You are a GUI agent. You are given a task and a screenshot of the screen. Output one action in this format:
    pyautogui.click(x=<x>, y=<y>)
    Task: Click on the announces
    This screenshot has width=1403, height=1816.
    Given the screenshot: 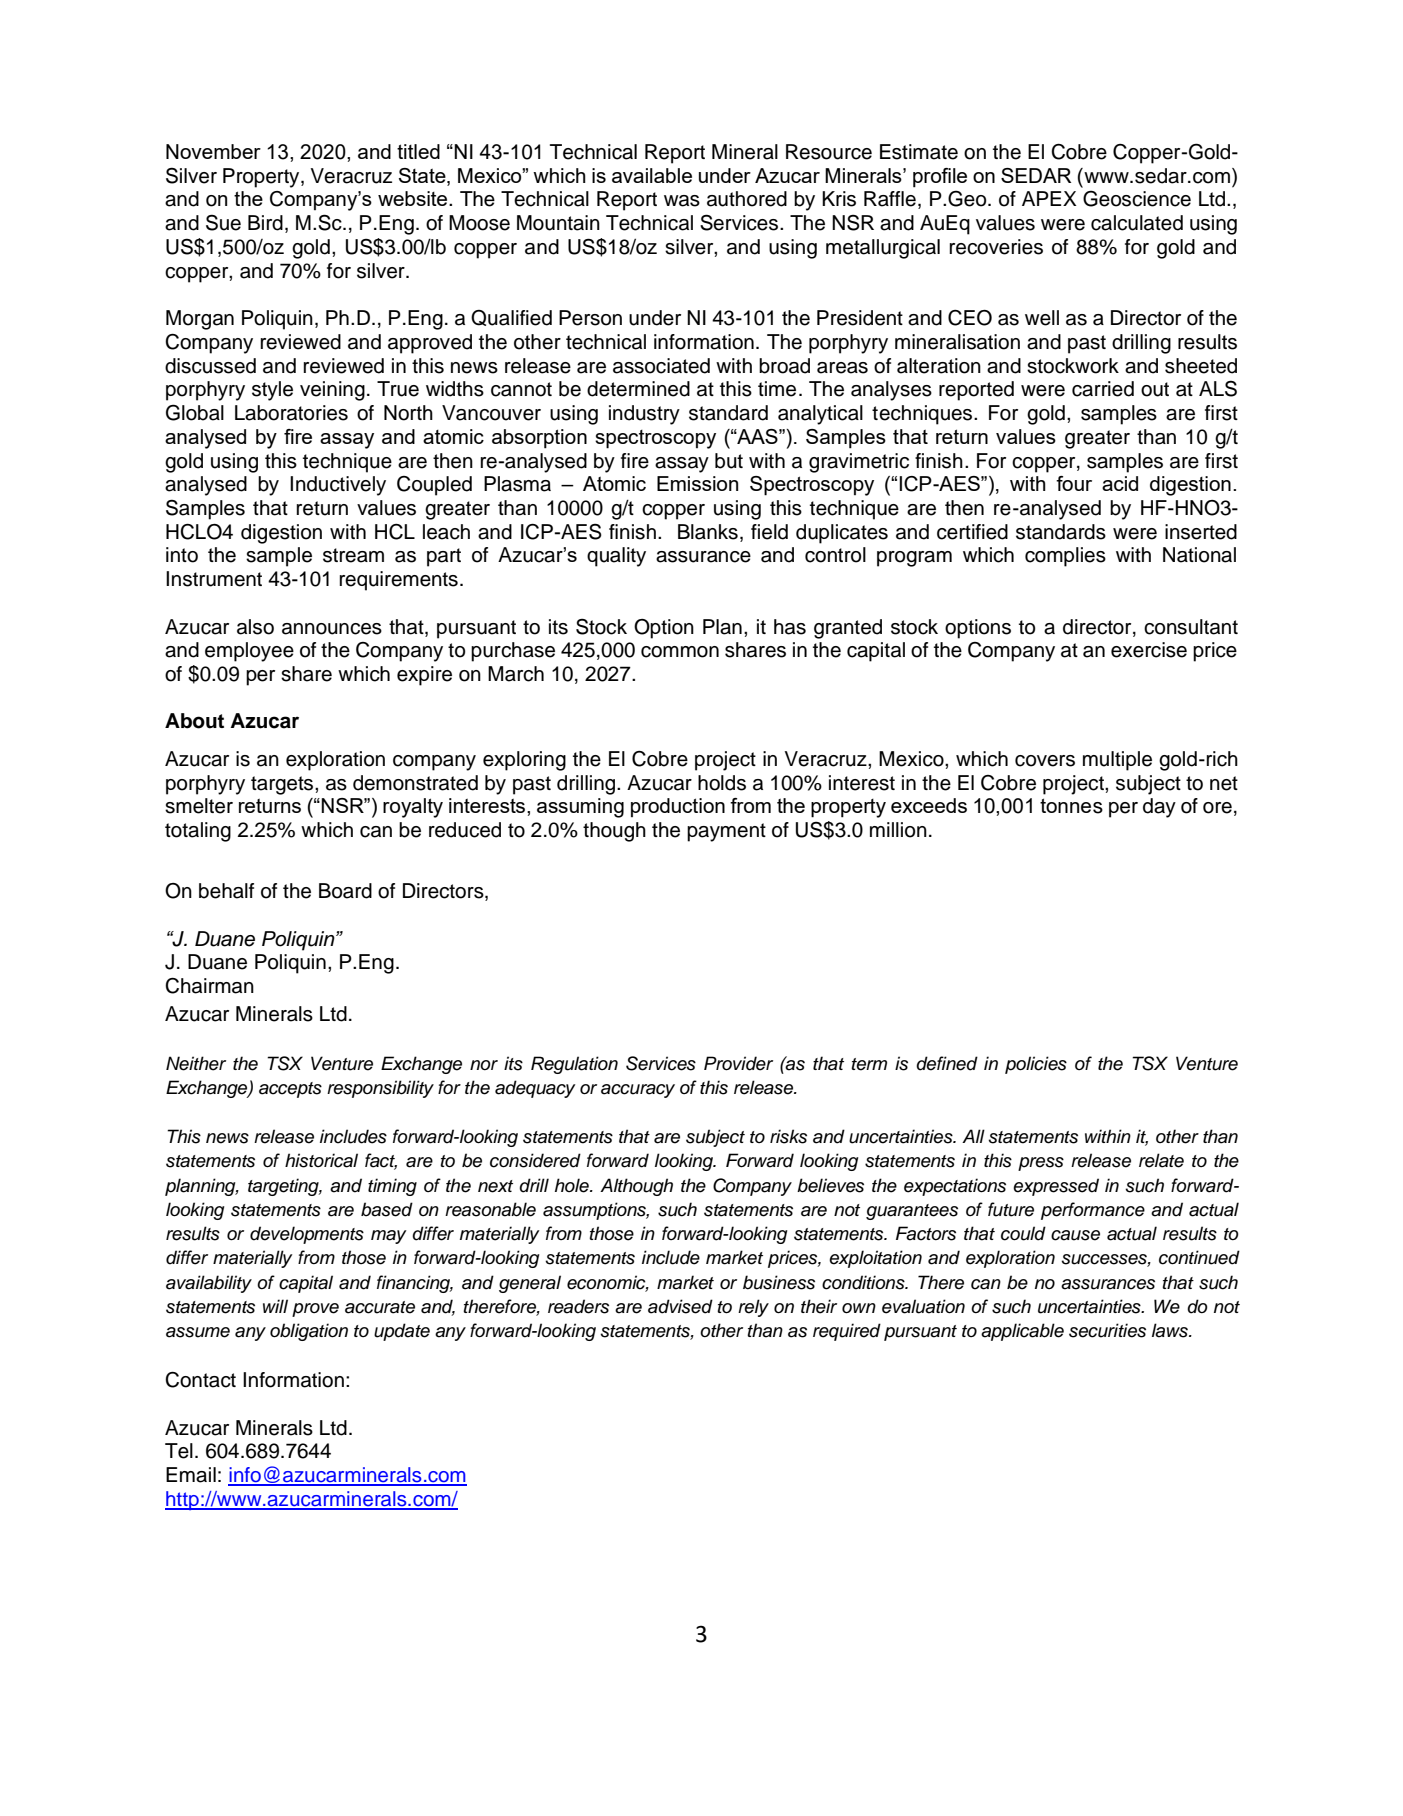 What is the action you would take?
    pyautogui.click(x=332, y=629)
